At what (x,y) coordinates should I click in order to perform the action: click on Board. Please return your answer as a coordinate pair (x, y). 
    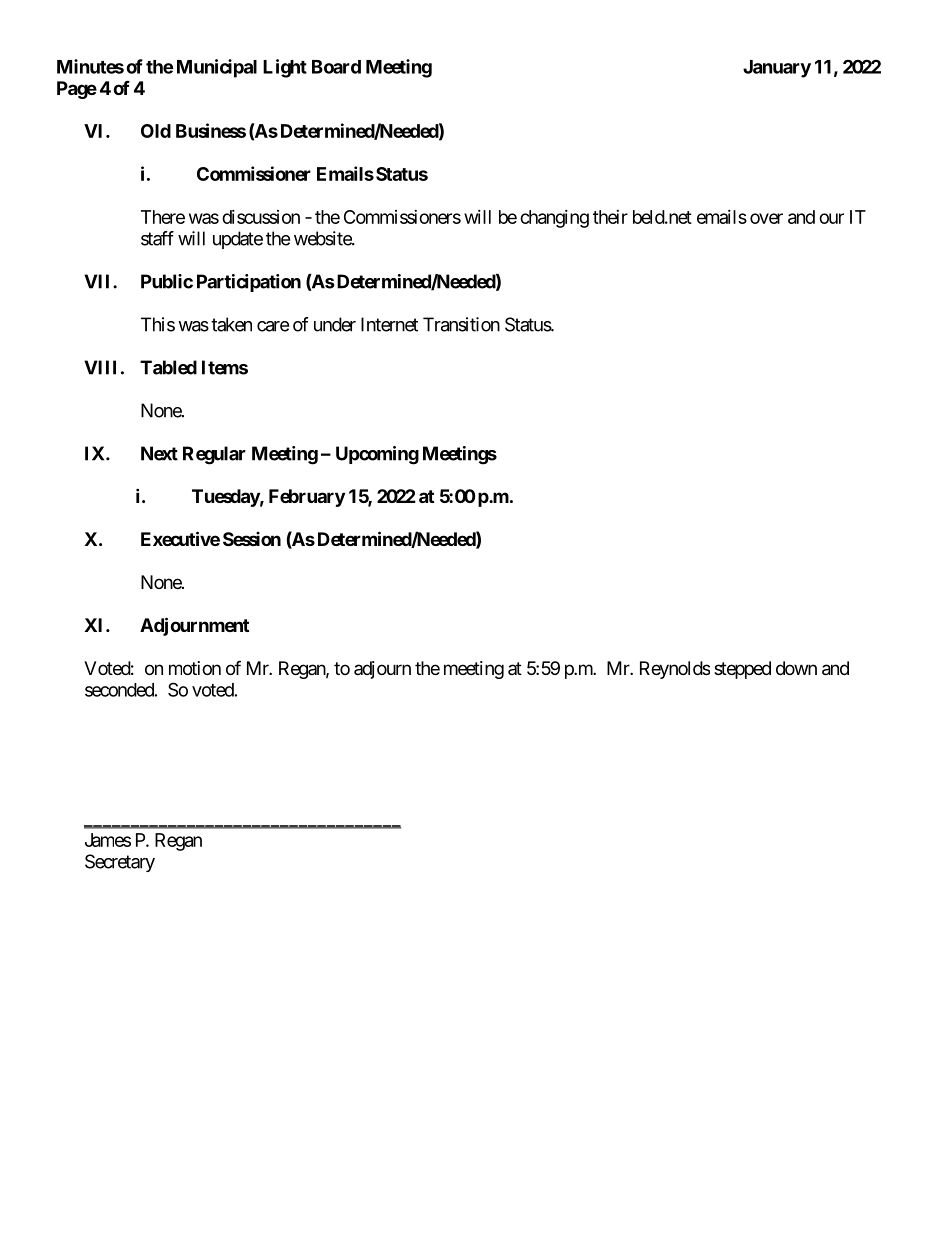
    Looking at the image, I should click on (336, 67).
